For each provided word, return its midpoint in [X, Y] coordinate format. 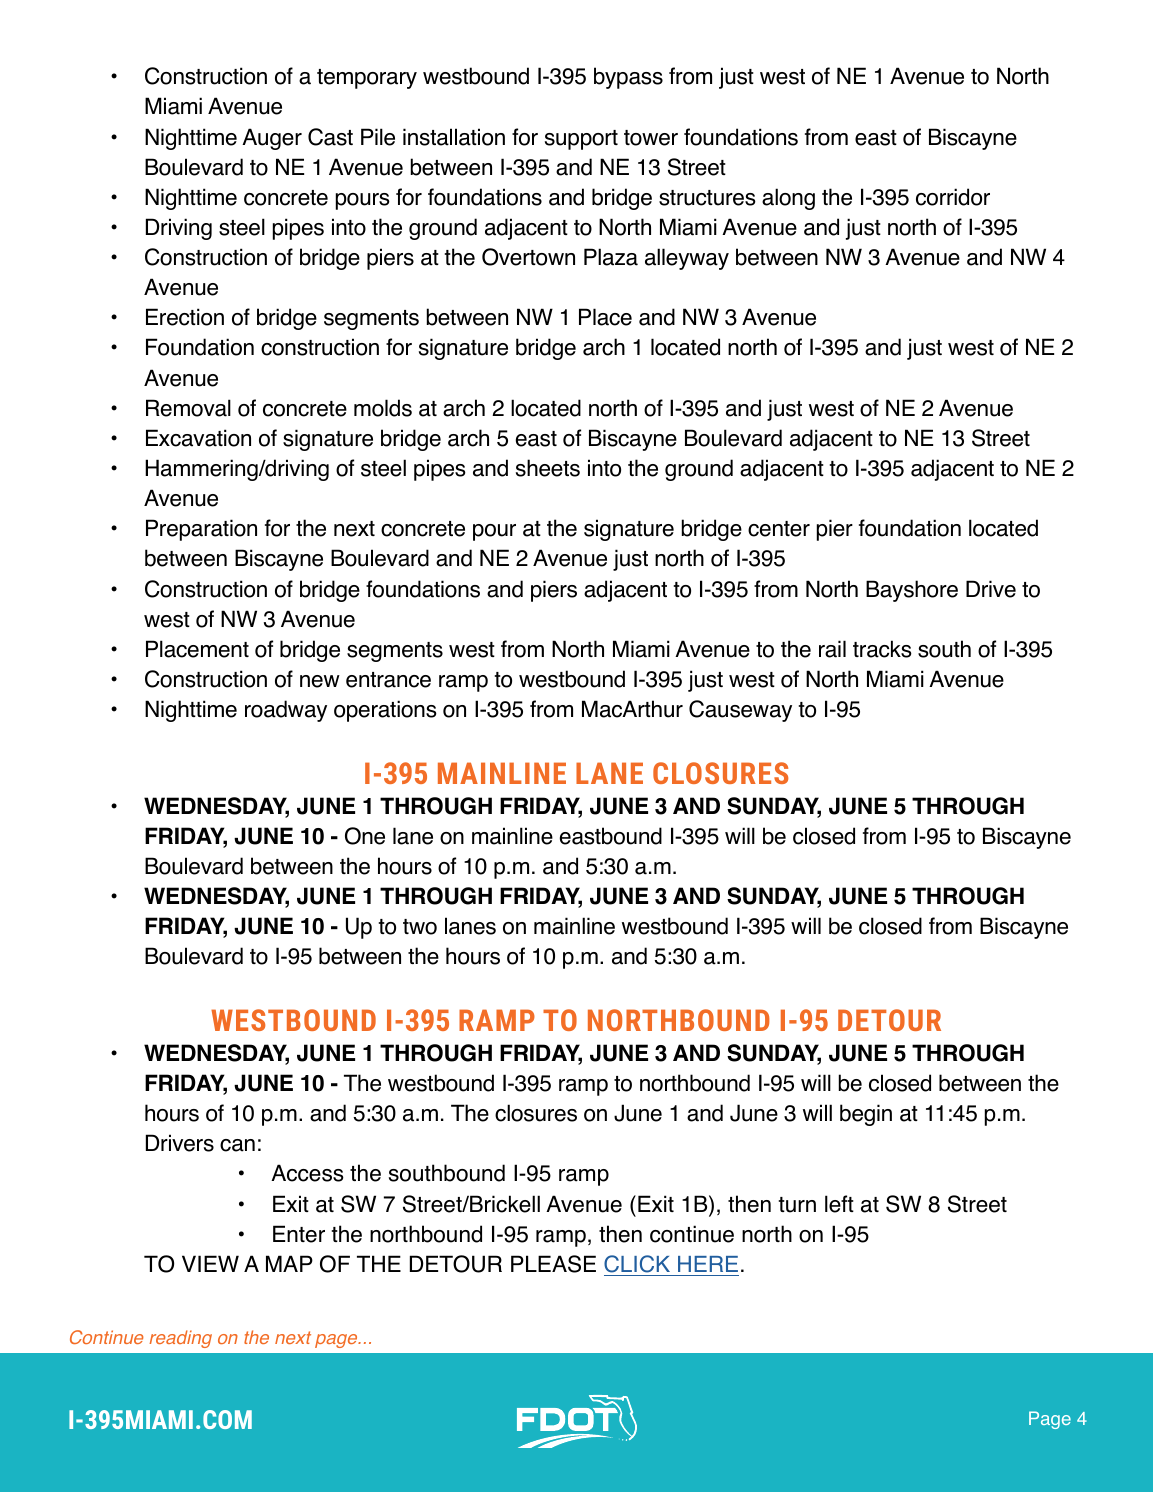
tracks [882, 649]
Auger [272, 139]
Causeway [740, 711]
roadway [286, 711]
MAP [289, 1263]
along [788, 199]
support [581, 140]
